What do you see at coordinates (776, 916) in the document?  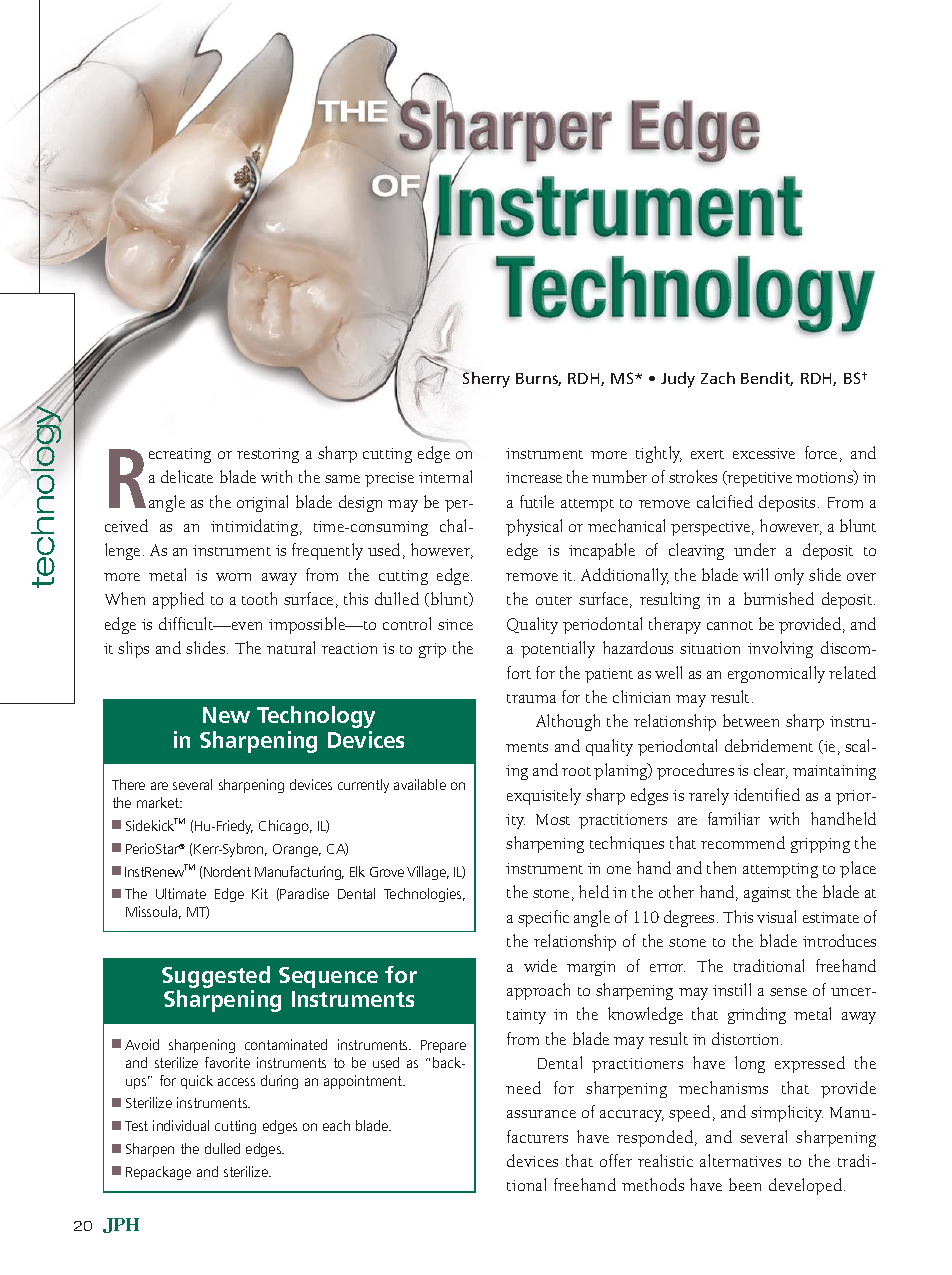 I see `visual` at bounding box center [776, 916].
